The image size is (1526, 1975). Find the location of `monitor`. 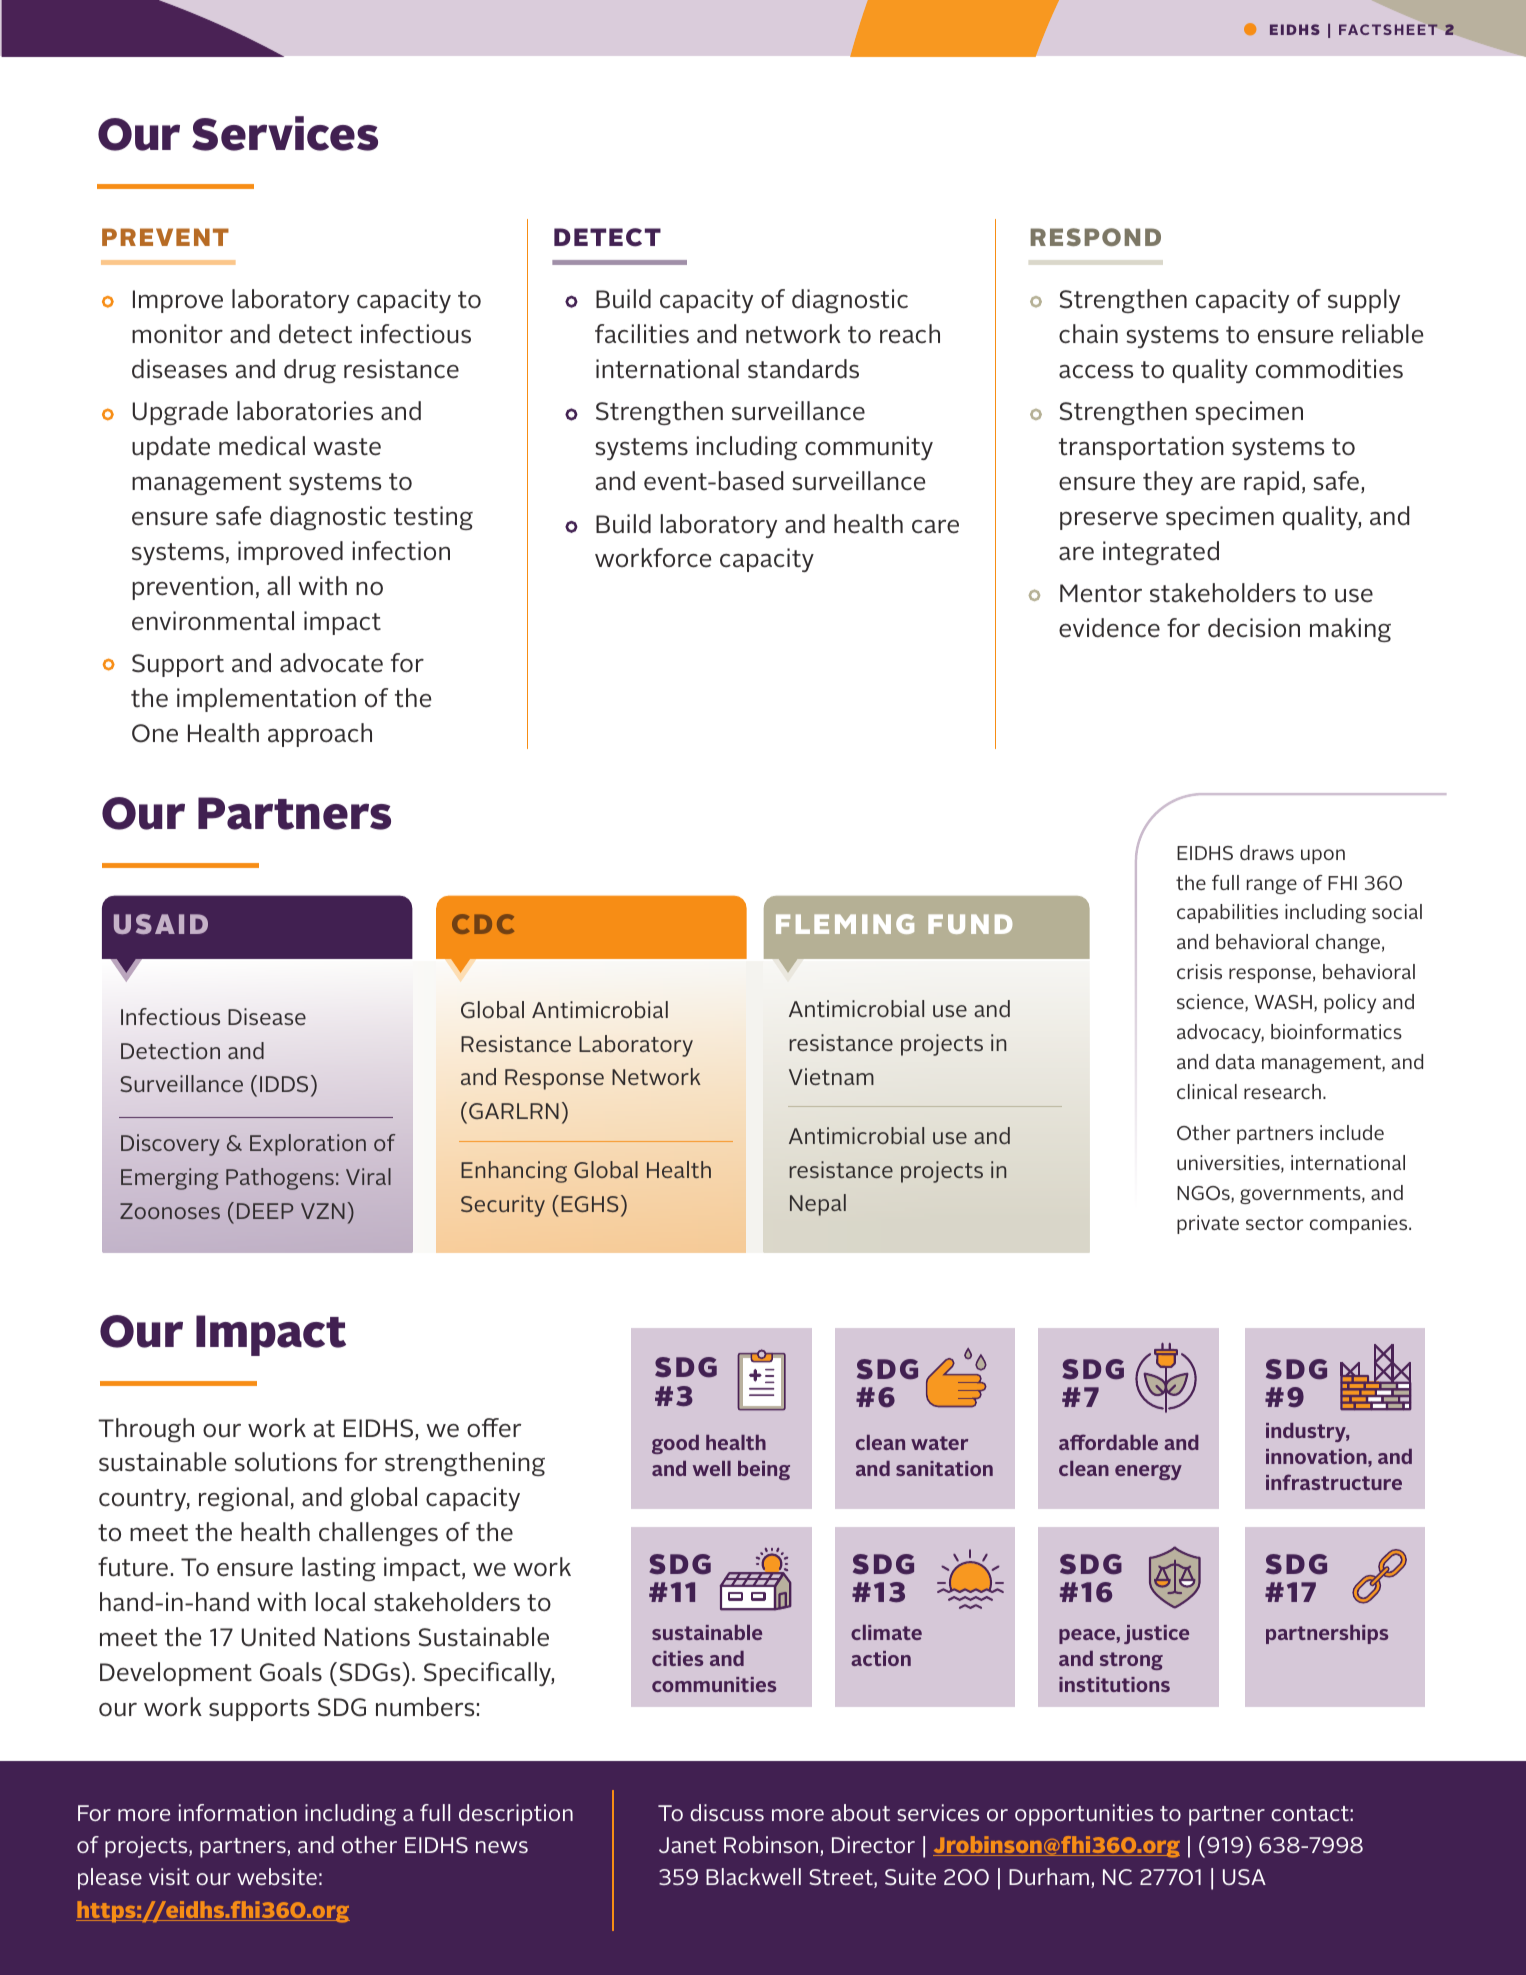

monitor is located at coordinates (177, 334).
